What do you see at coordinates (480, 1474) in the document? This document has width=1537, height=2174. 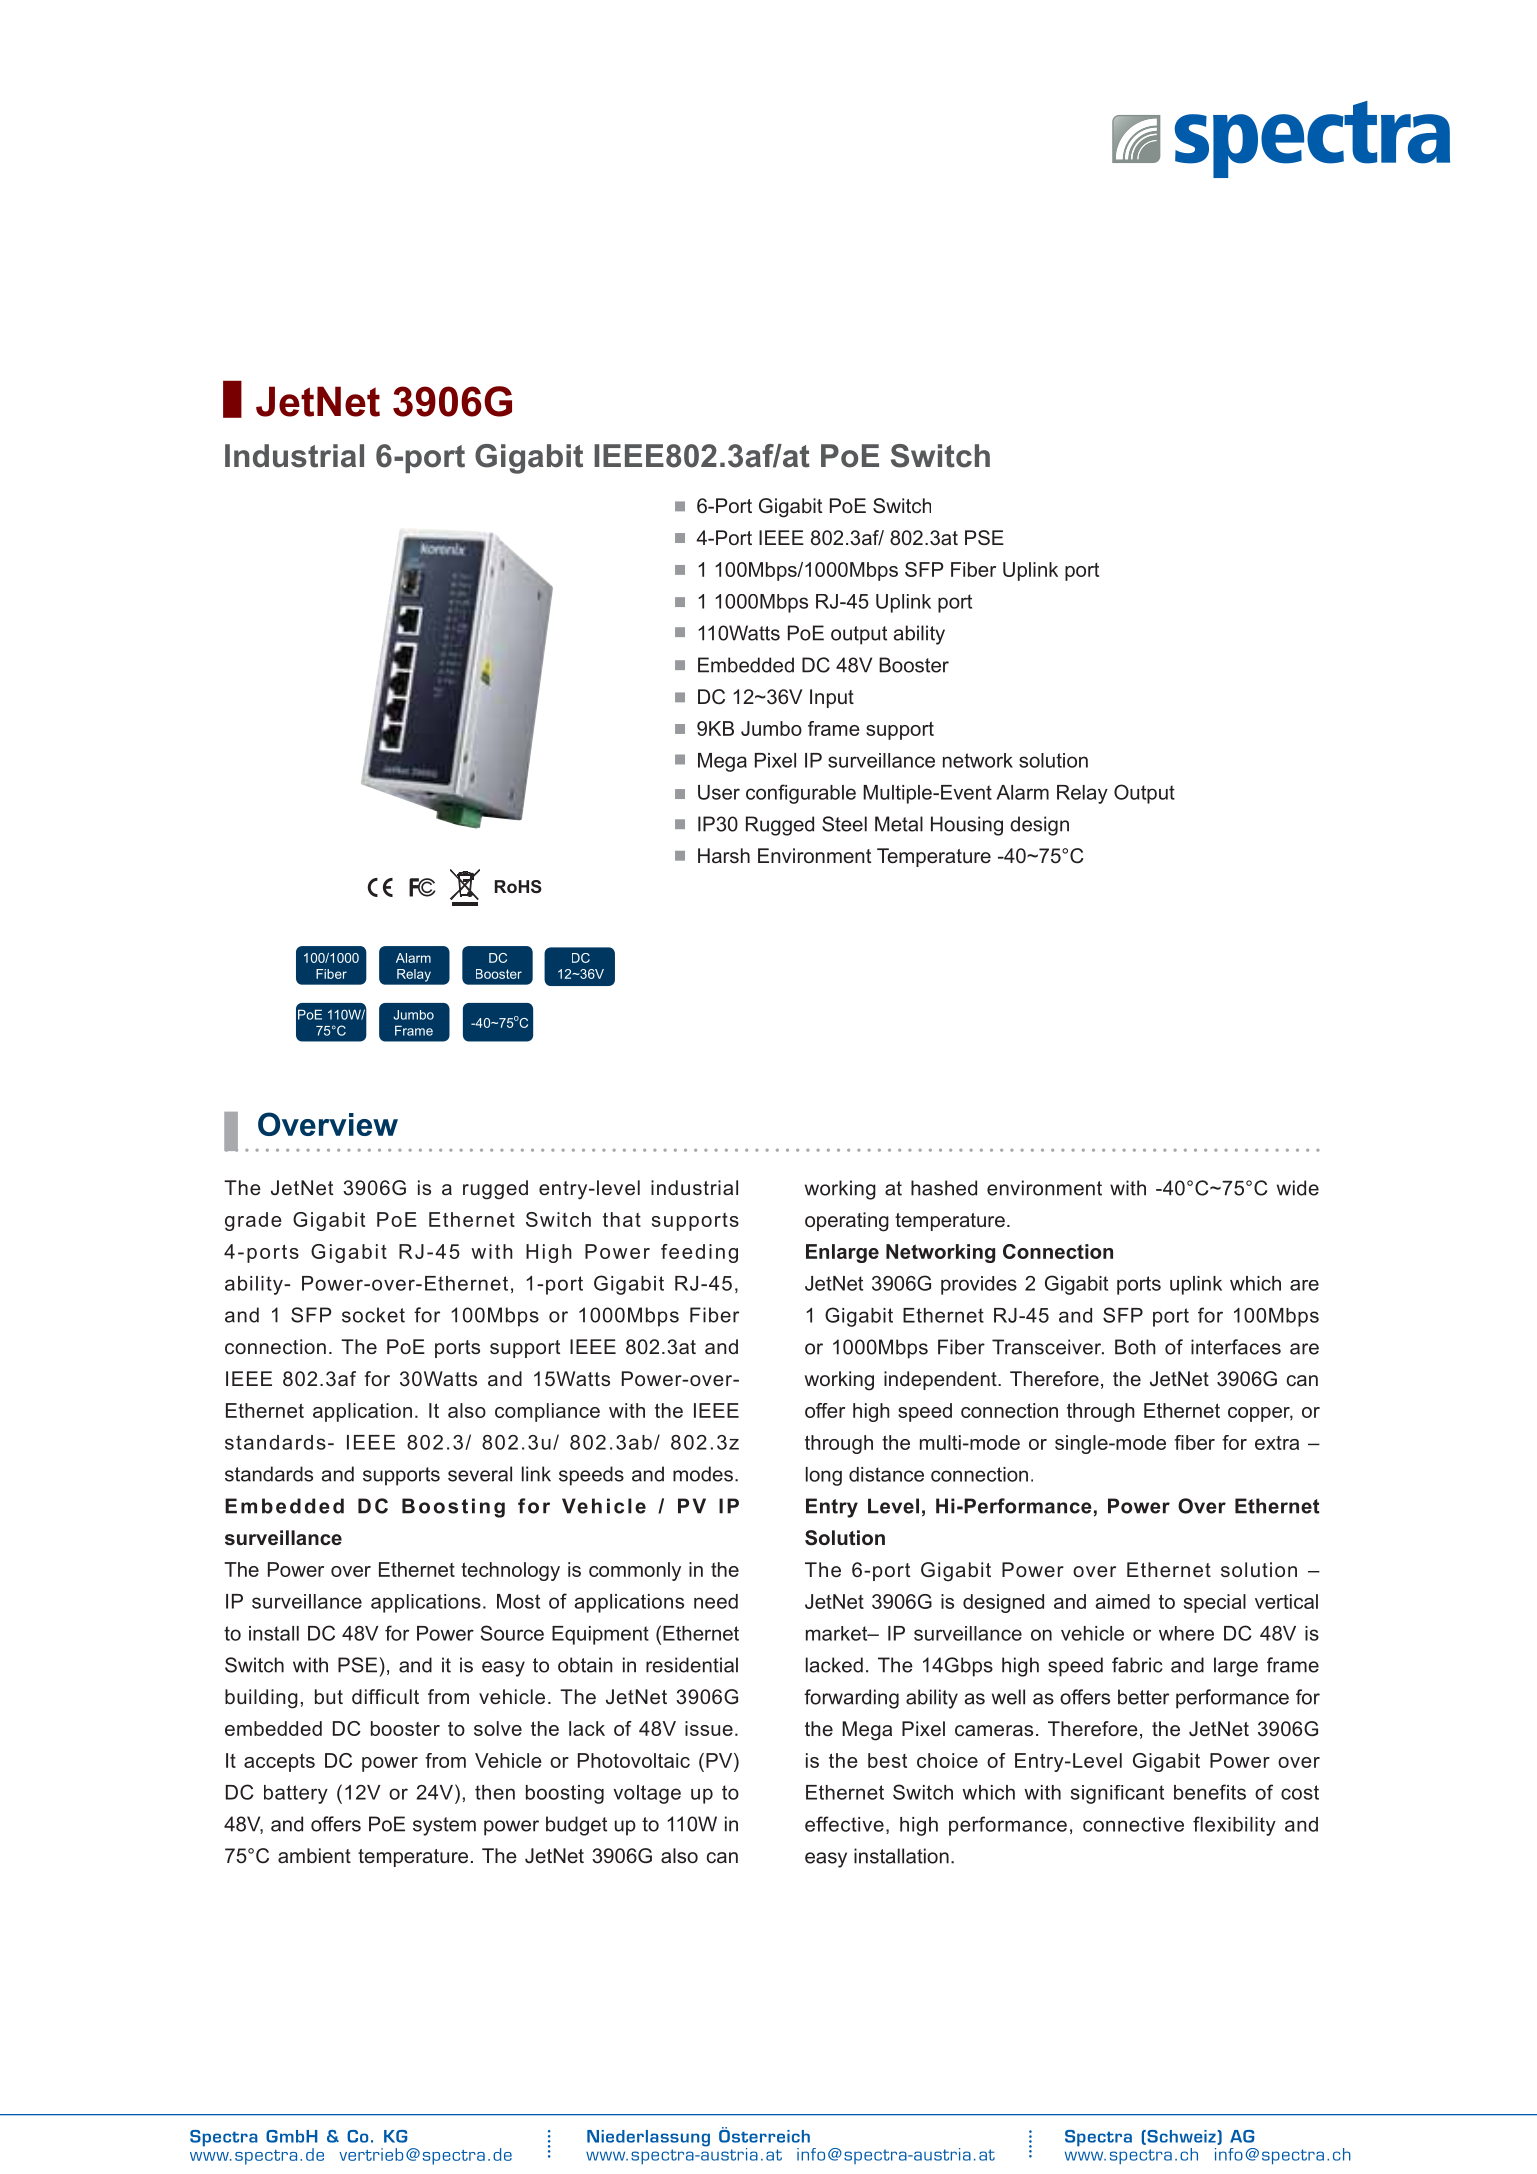 I see `several` at bounding box center [480, 1474].
